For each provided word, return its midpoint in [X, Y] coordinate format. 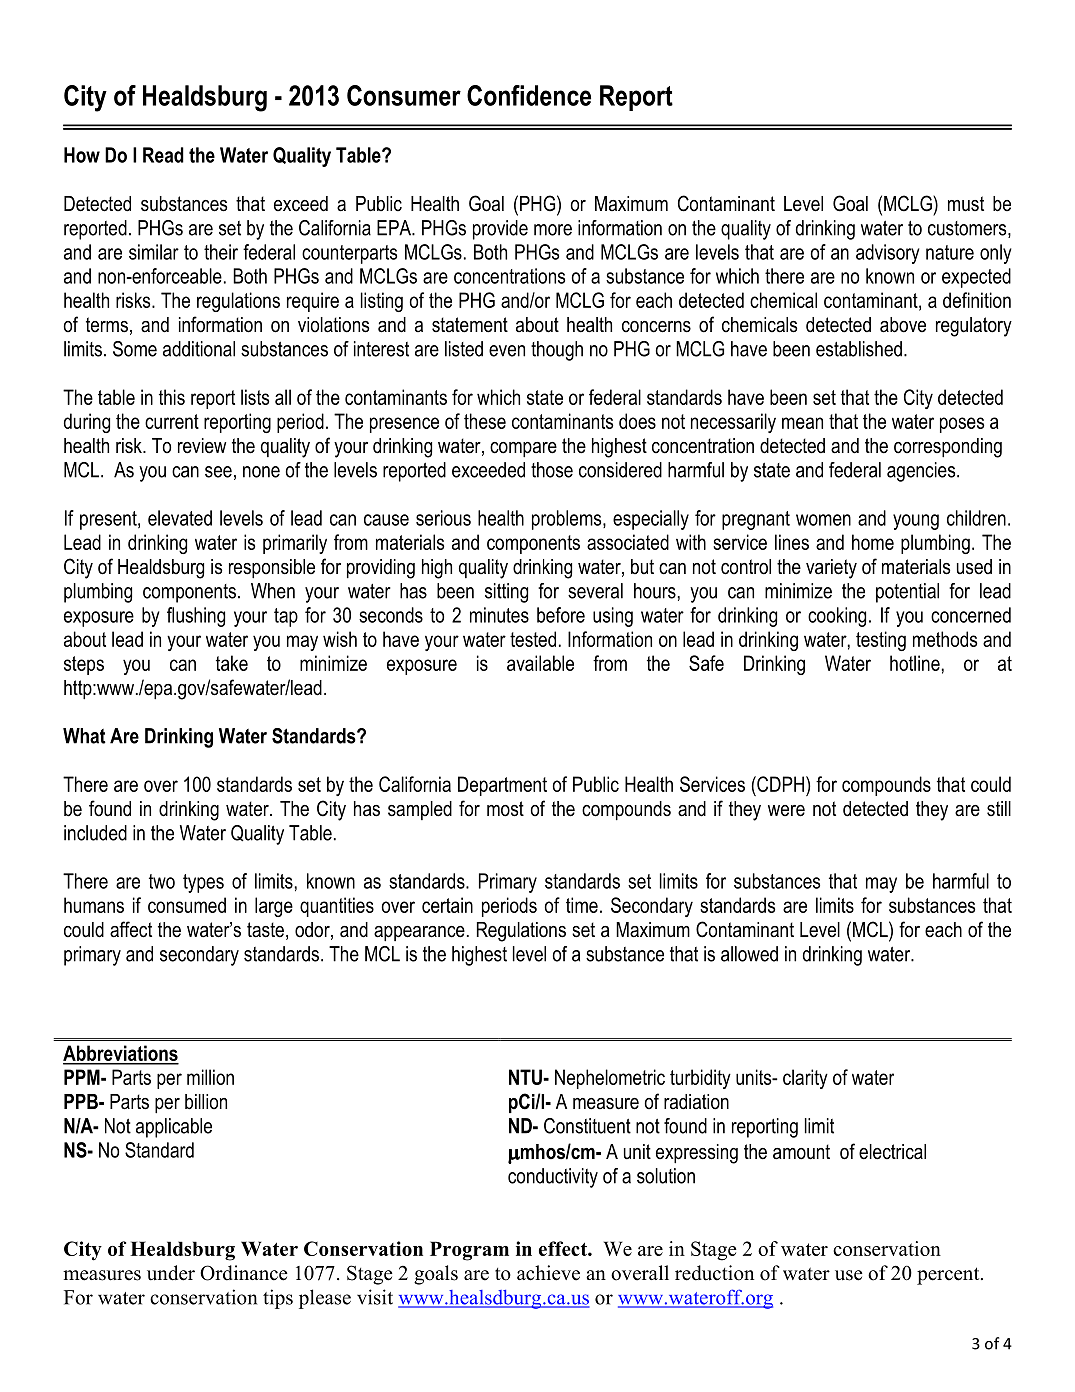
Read [163, 155]
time [582, 905]
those [552, 470]
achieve [548, 1273]
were [786, 811]
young [916, 522]
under [171, 1273]
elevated [180, 518]
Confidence [529, 95]
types [203, 883]
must [966, 204]
